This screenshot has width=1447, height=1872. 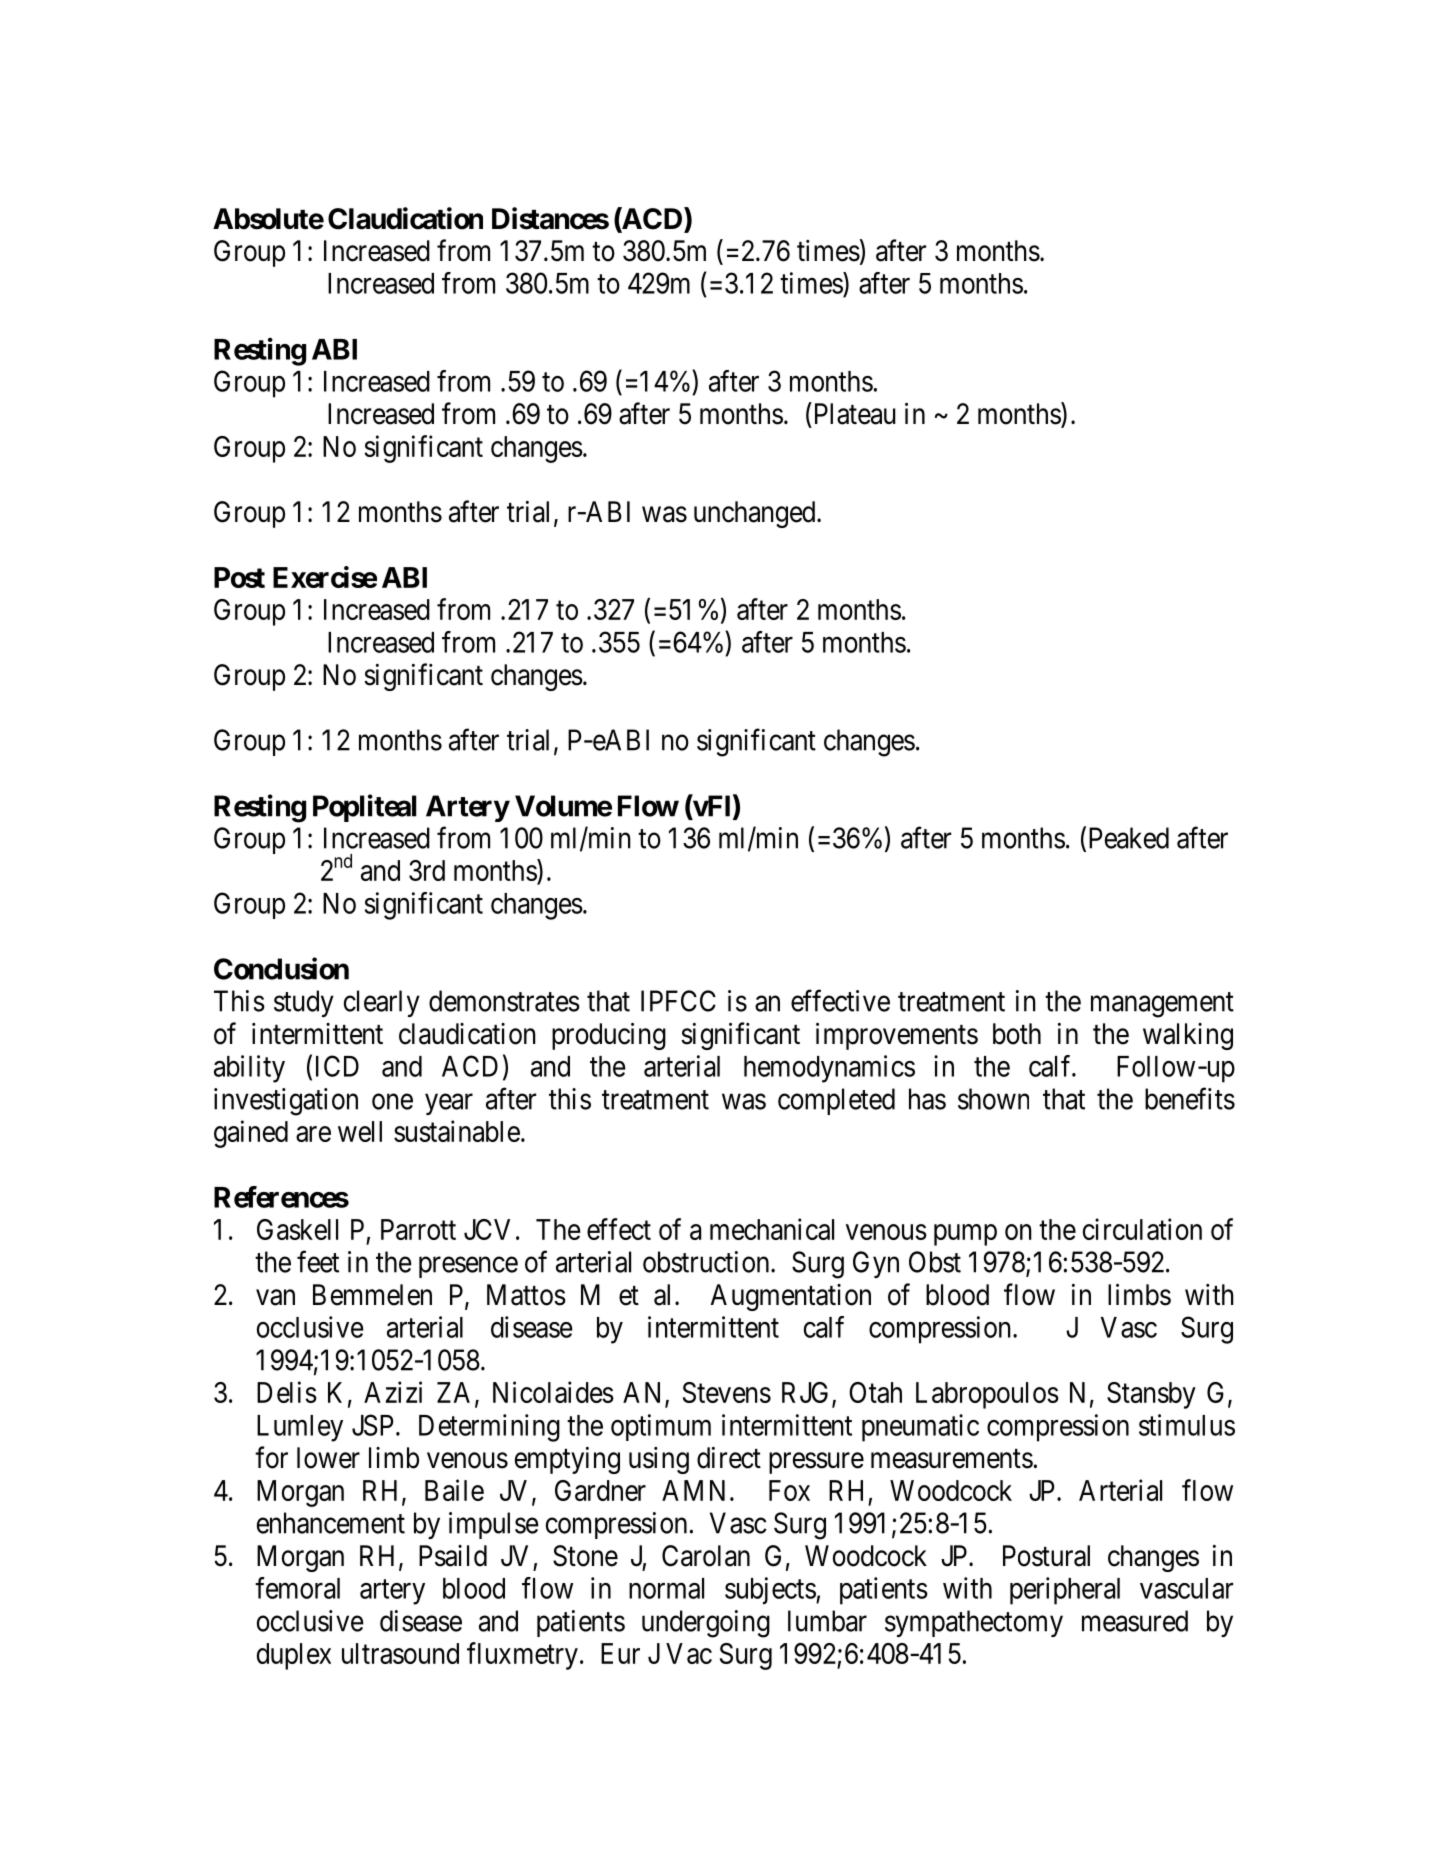 What do you see at coordinates (364, 808) in the screenshot?
I see `Popliteal` at bounding box center [364, 808].
